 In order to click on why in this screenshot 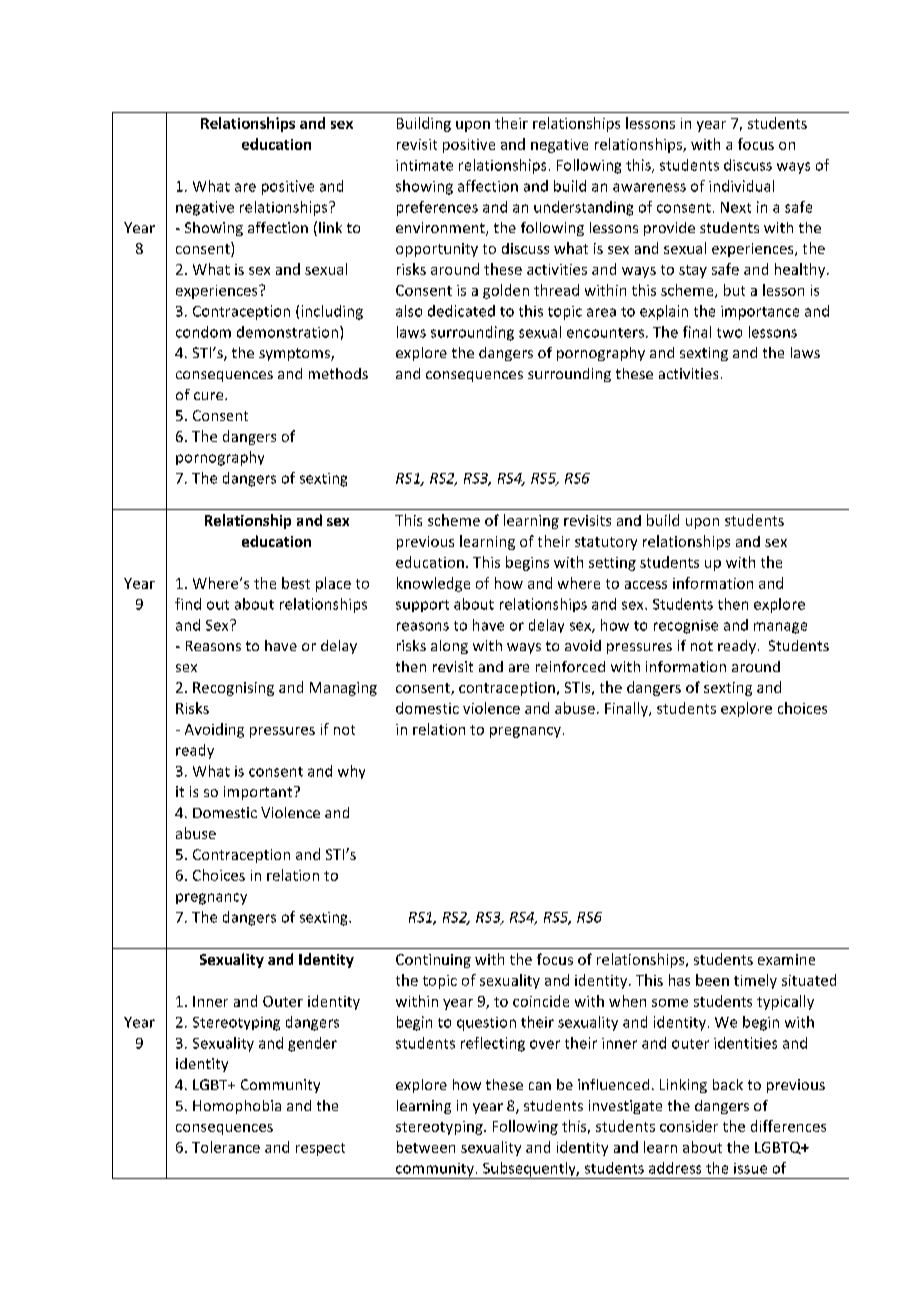, I will do `click(351, 772)`.
